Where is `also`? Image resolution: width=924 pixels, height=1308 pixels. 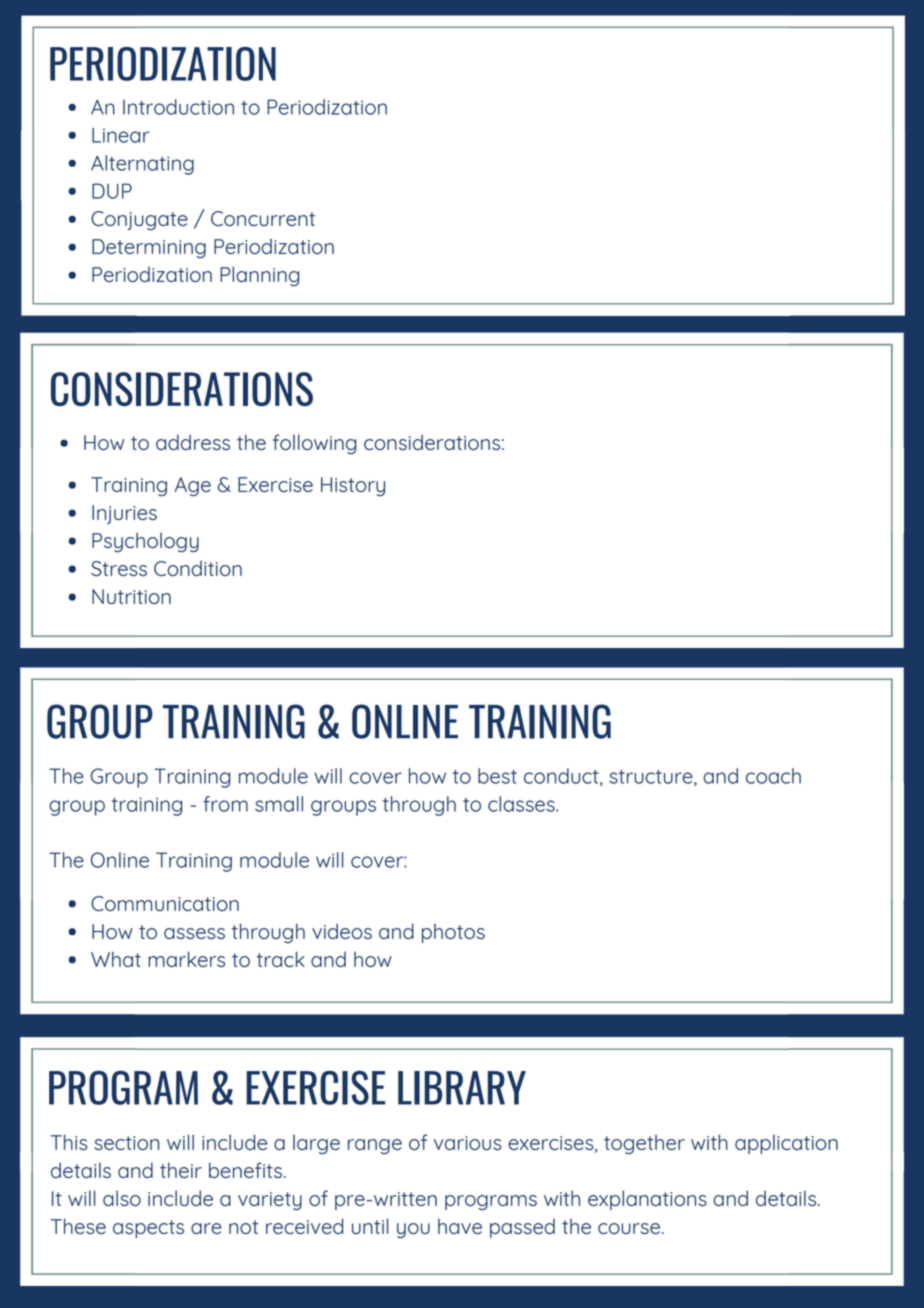 also is located at coordinates (122, 1198).
